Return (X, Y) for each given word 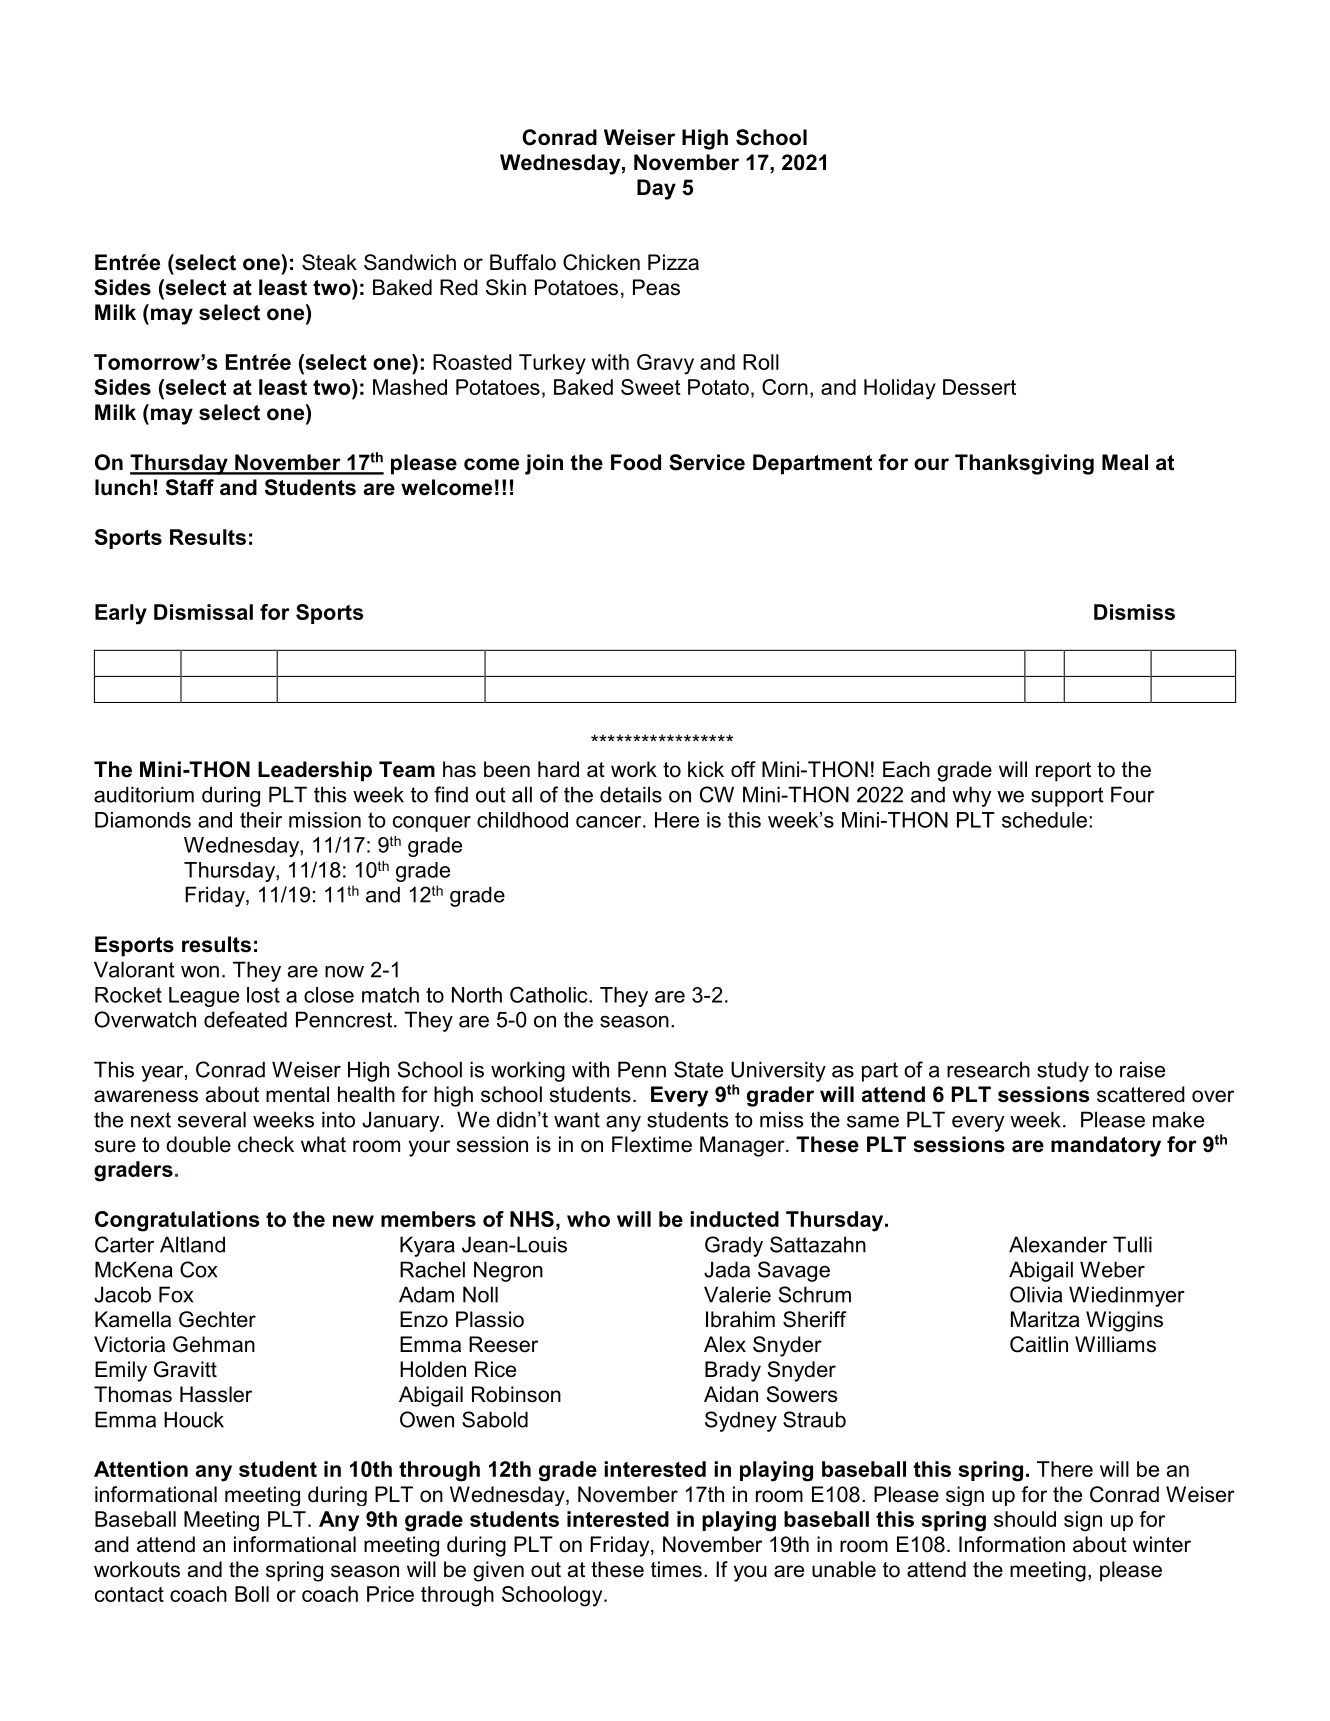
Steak (329, 262)
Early (121, 614)
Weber (1112, 1269)
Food (636, 462)
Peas (656, 287)
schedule (1044, 820)
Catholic (550, 994)
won (200, 972)
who (588, 1219)
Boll (252, 1594)
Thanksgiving (1024, 464)
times (676, 1569)
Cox (198, 1269)
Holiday (900, 389)
